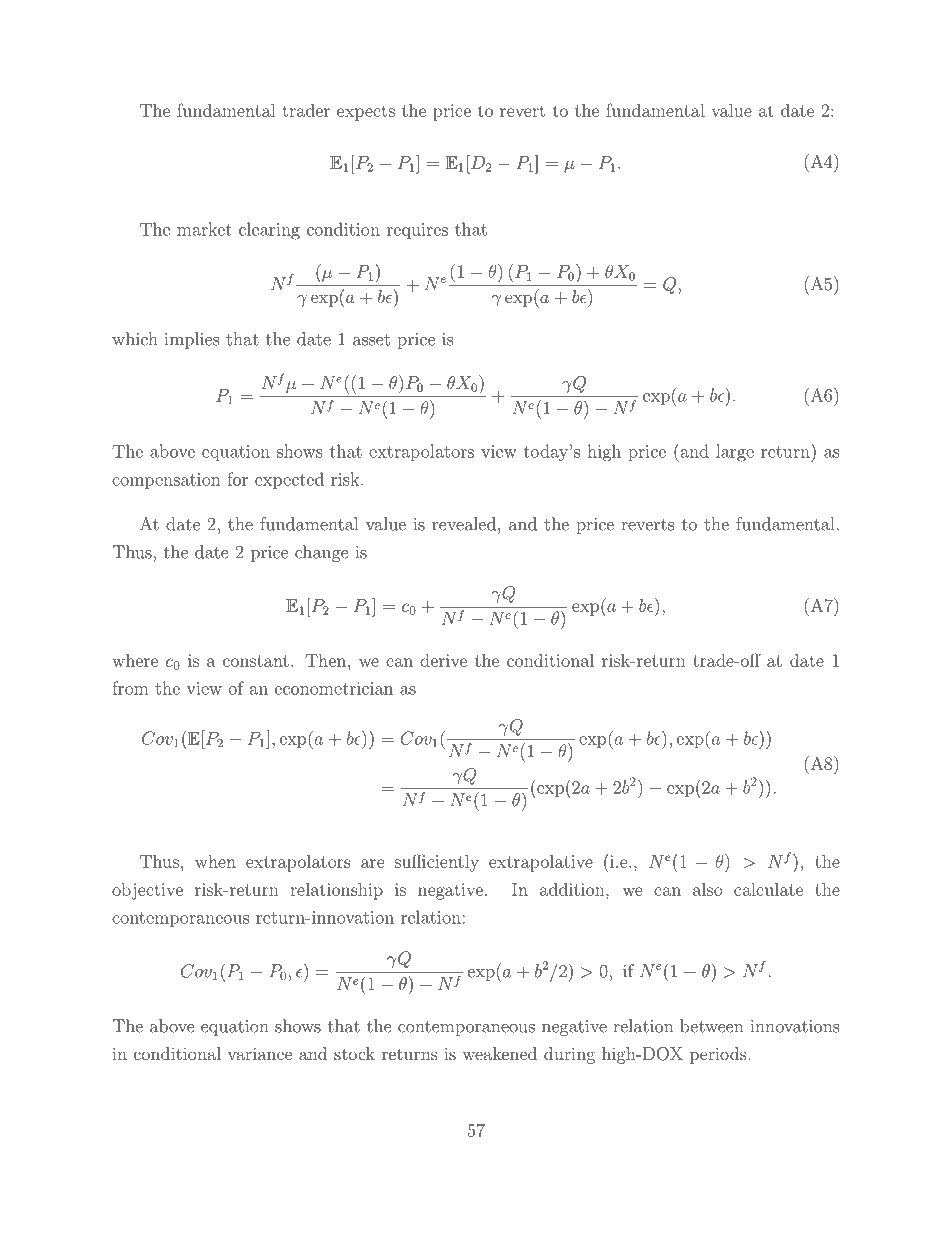 The height and width of the screenshot is (1233, 952). Describe the element at coordinates (366, 113) in the screenshot. I see `expects` at that location.
